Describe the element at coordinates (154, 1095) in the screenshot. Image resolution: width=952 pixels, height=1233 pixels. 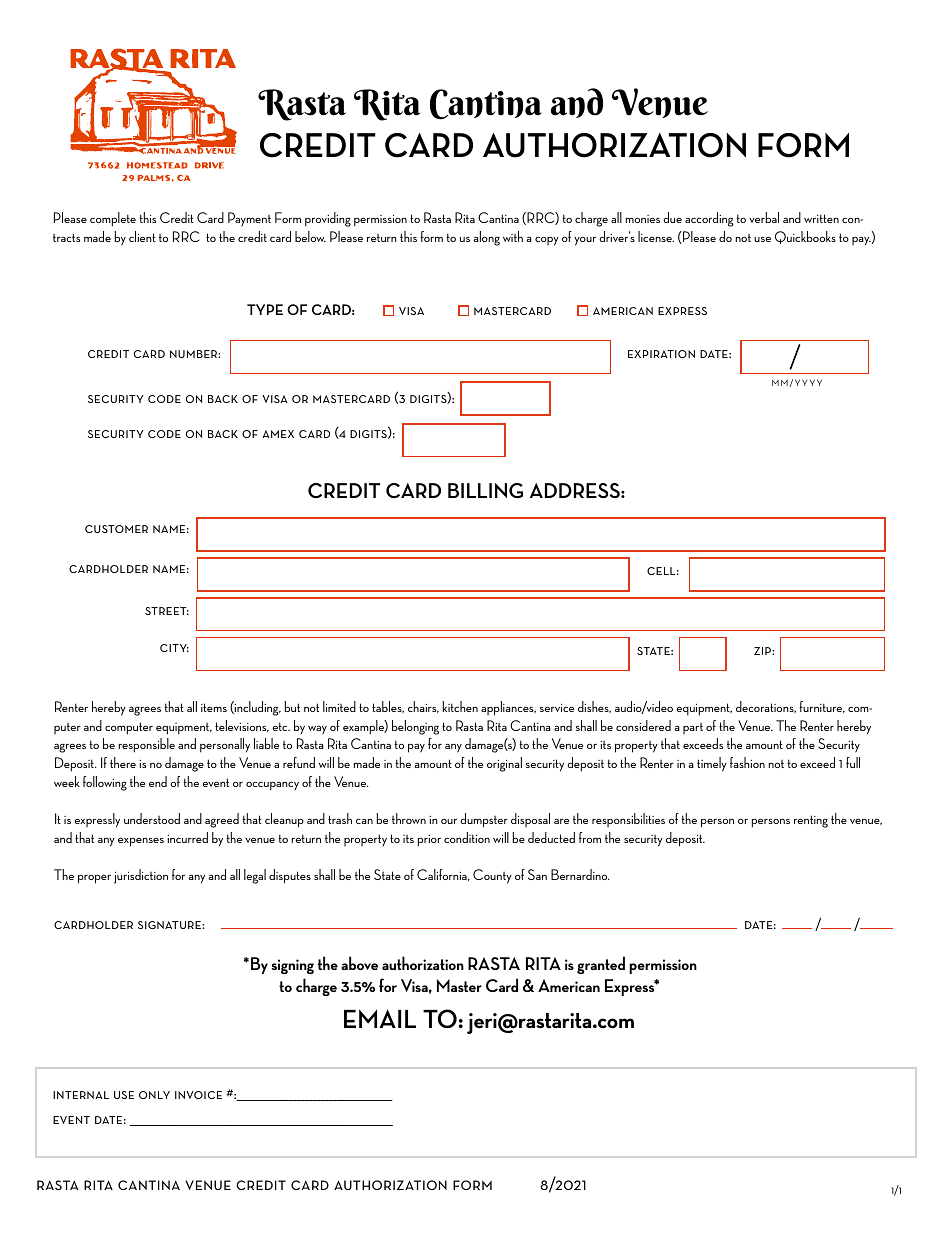
I see `only` at that location.
